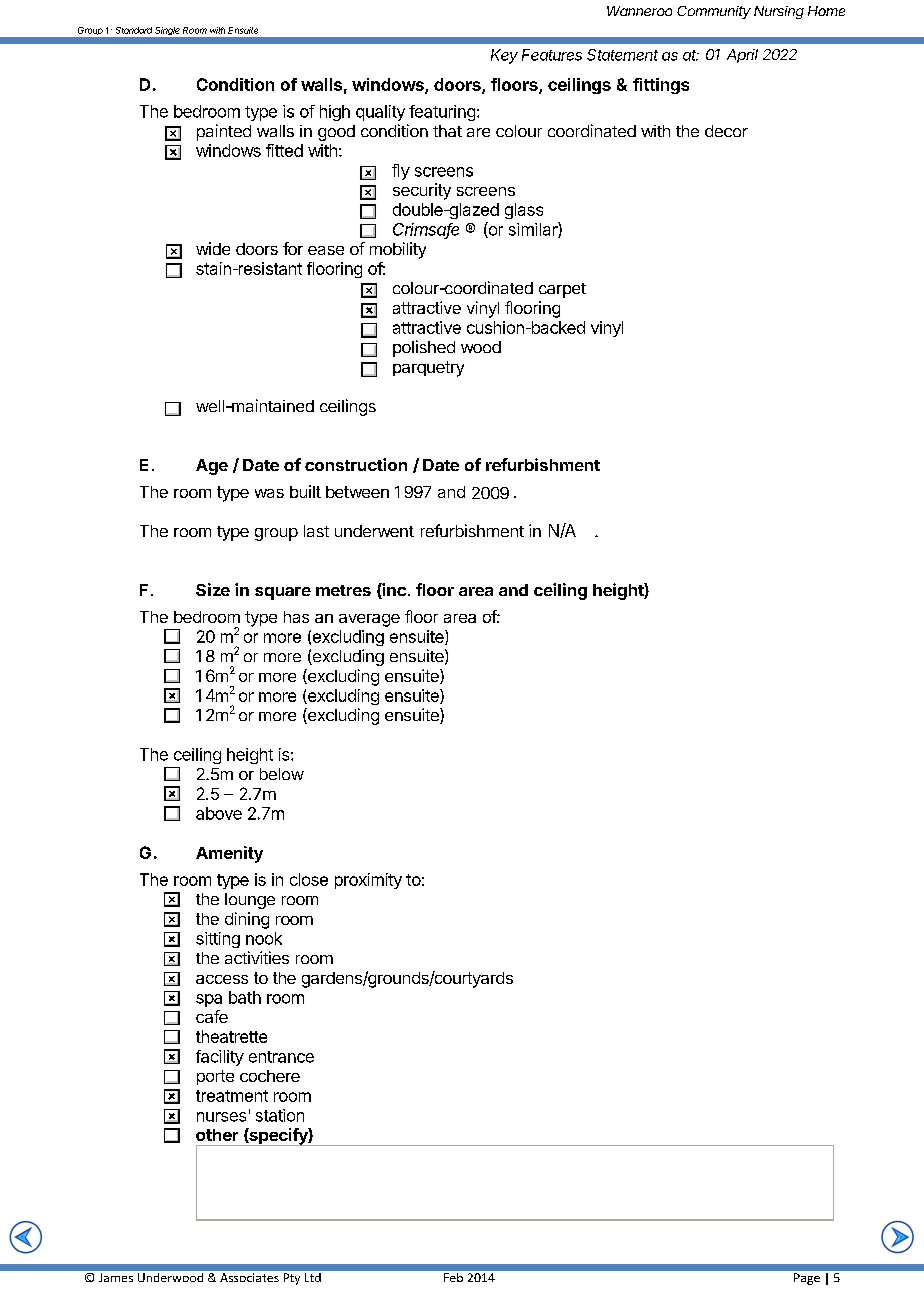  What do you see at coordinates (661, 86) in the screenshot?
I see `fittings` at bounding box center [661, 86].
